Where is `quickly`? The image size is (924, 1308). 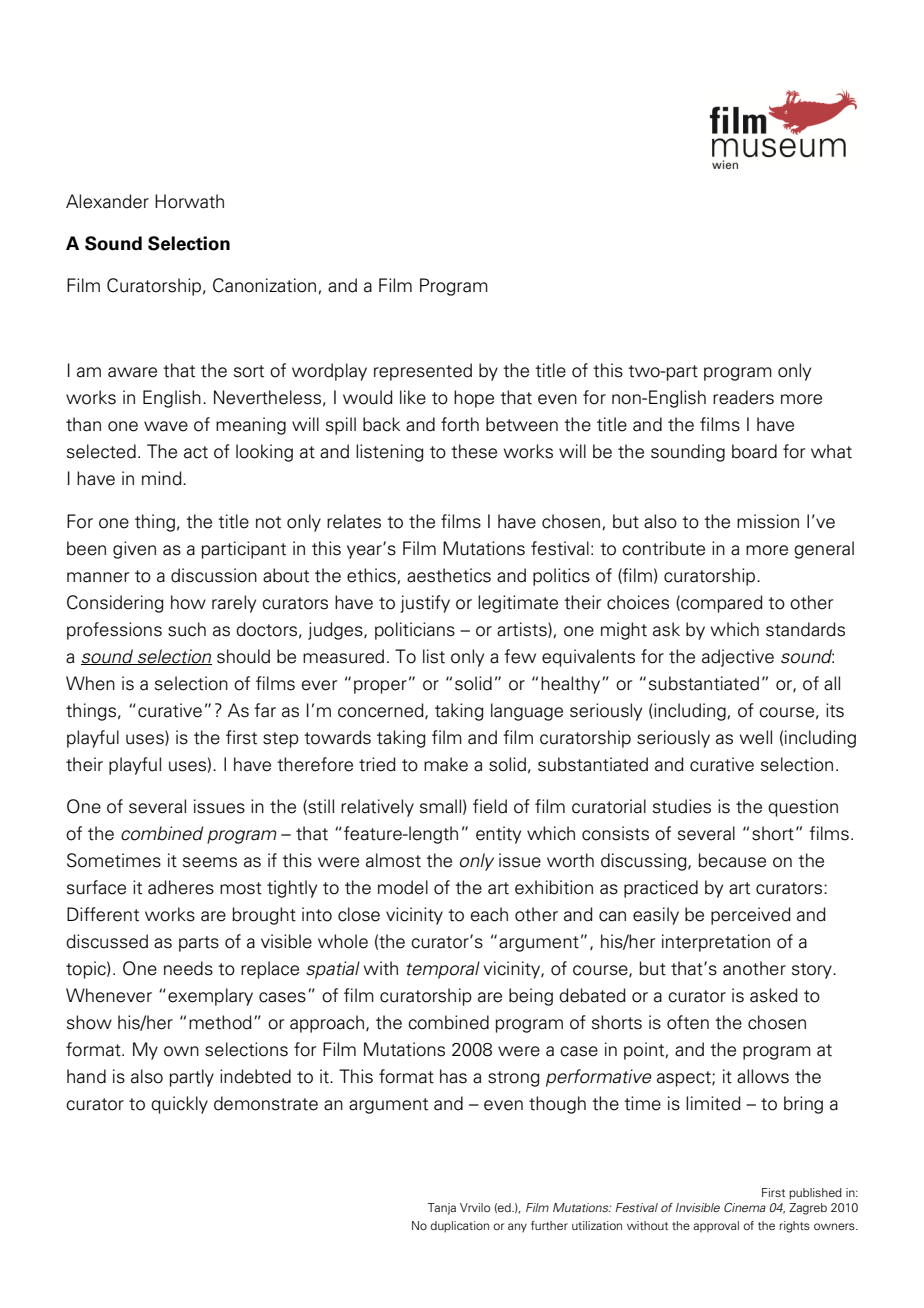
quickly is located at coordinates (179, 1105).
